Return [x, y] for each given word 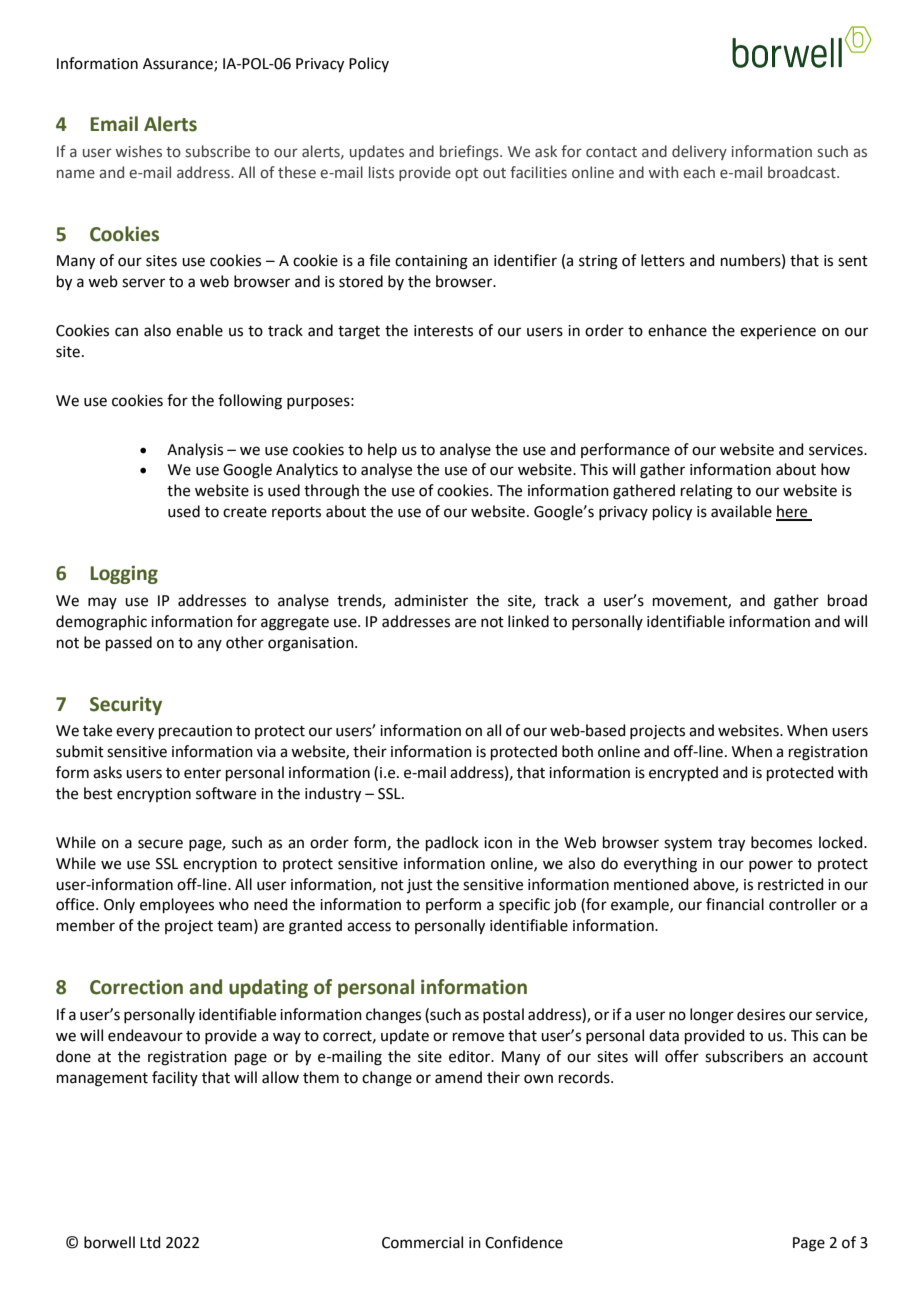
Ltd [150, 1242]
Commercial [422, 1242]
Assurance [179, 65]
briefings [470, 152]
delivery [699, 152]
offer [682, 1056]
